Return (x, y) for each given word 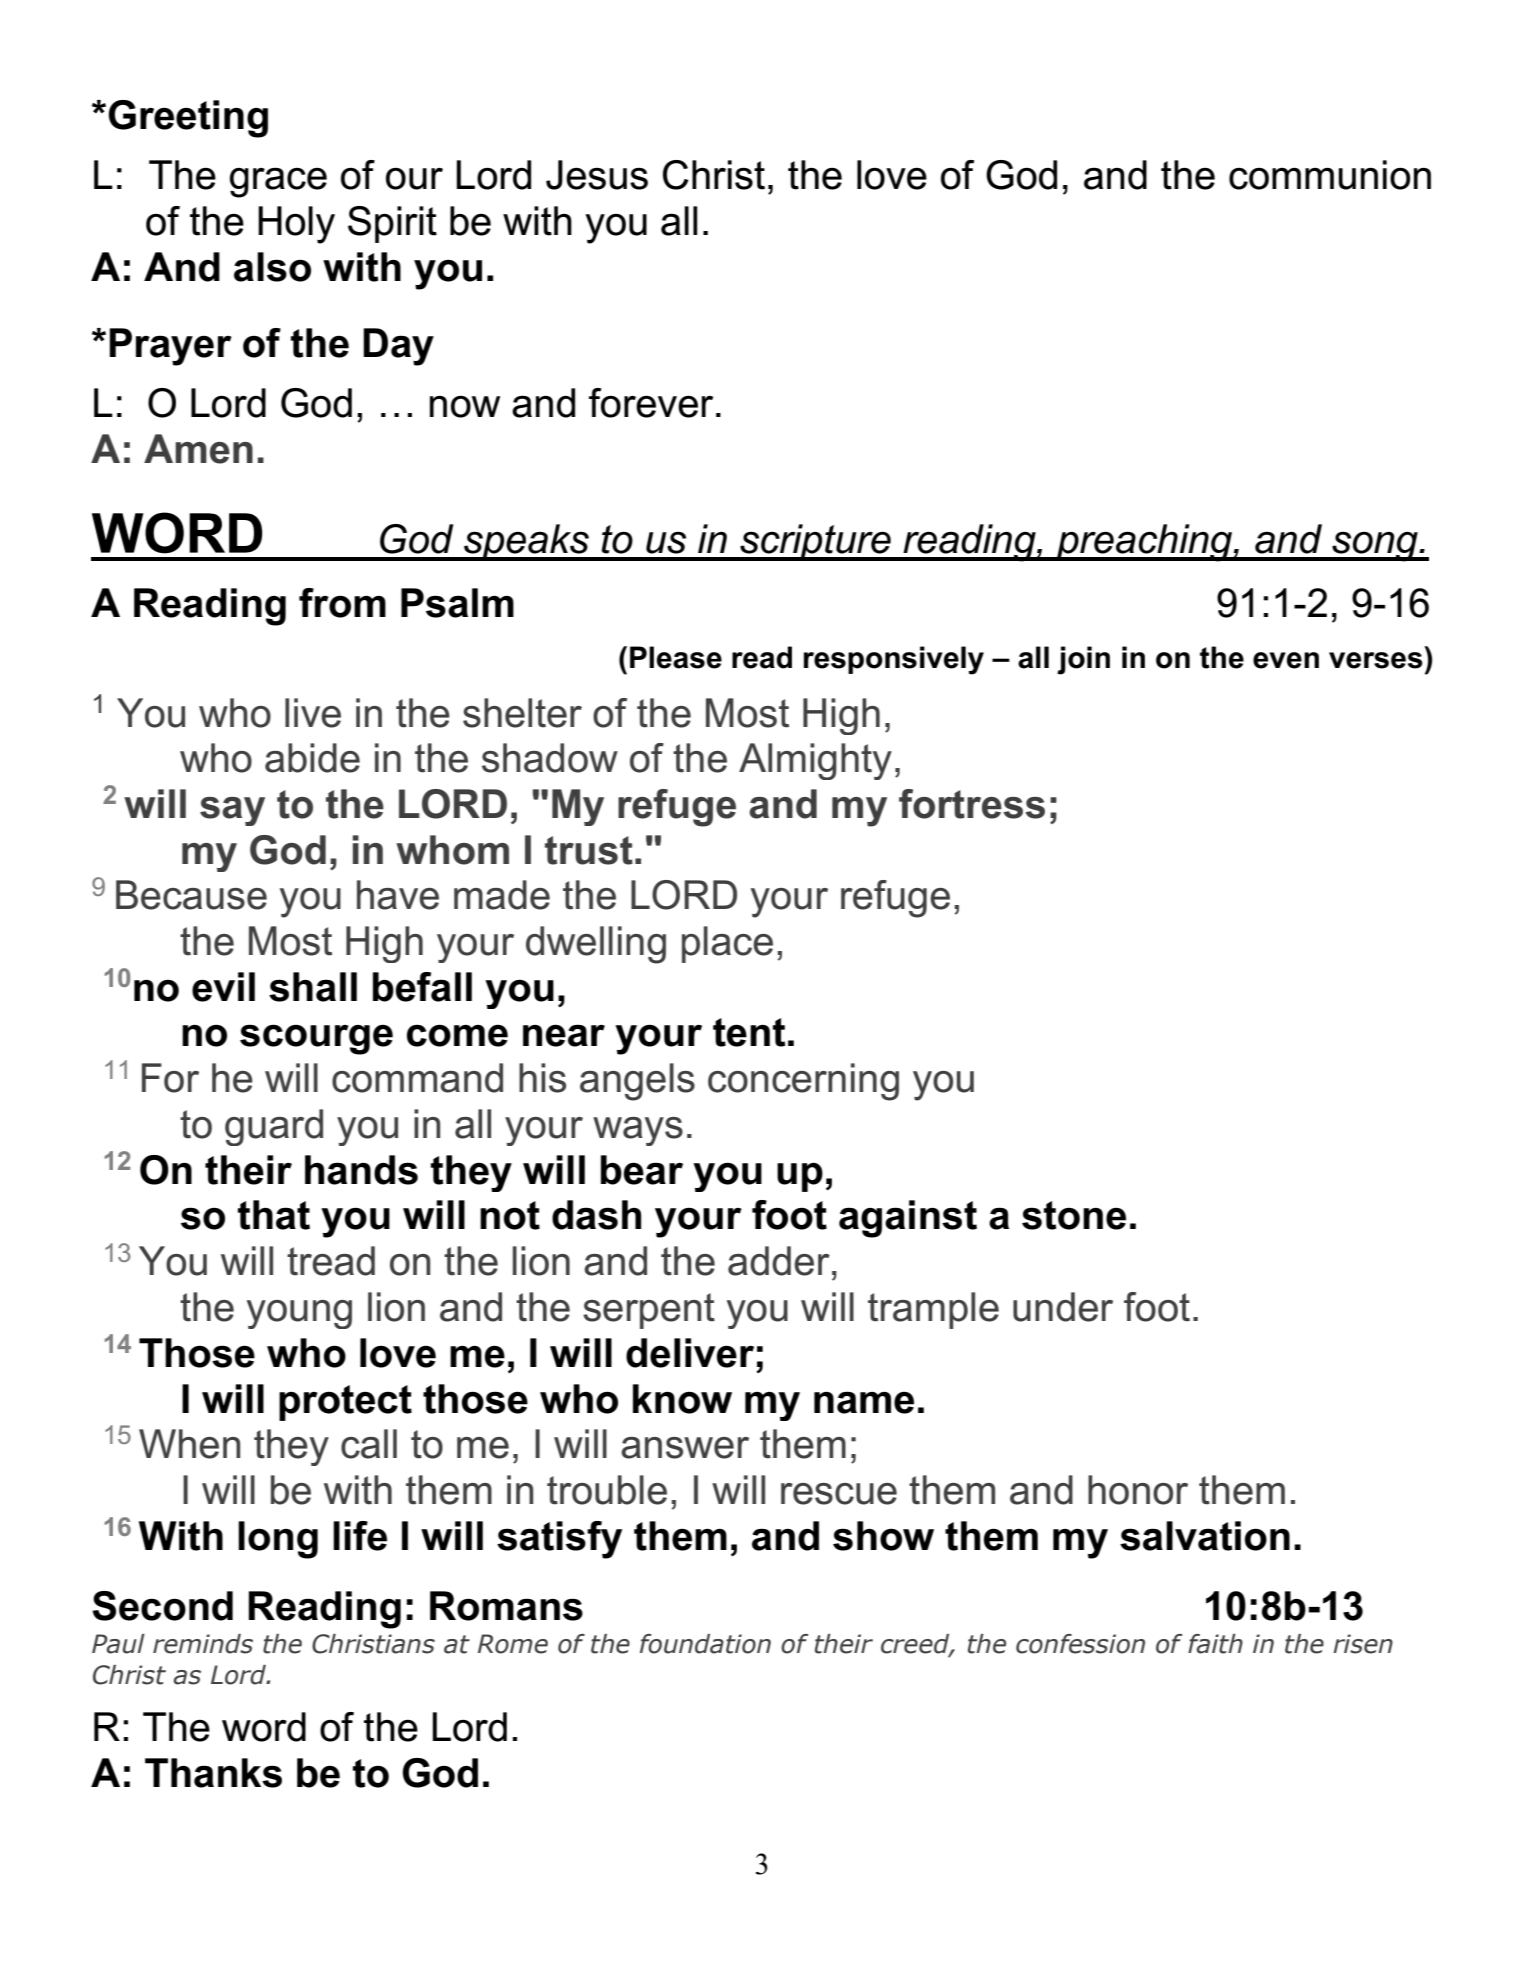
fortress (972, 804)
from (342, 603)
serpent (649, 1311)
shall (313, 987)
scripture (815, 542)
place (727, 944)
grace (278, 182)
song (1375, 546)
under (1063, 1307)
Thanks (213, 1773)
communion (1330, 175)
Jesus (597, 175)
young (299, 1314)
